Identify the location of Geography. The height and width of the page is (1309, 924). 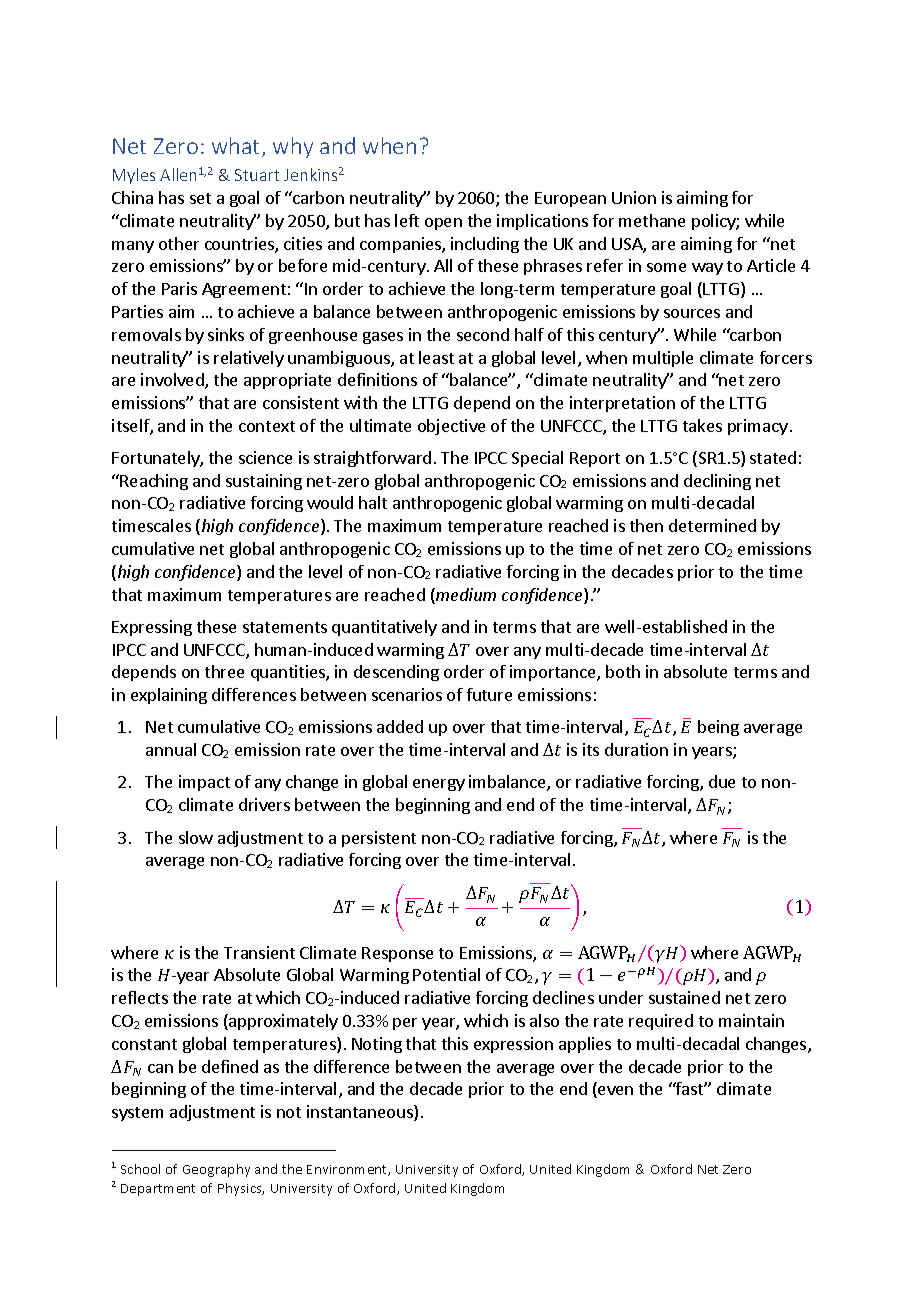
(216, 1170).
